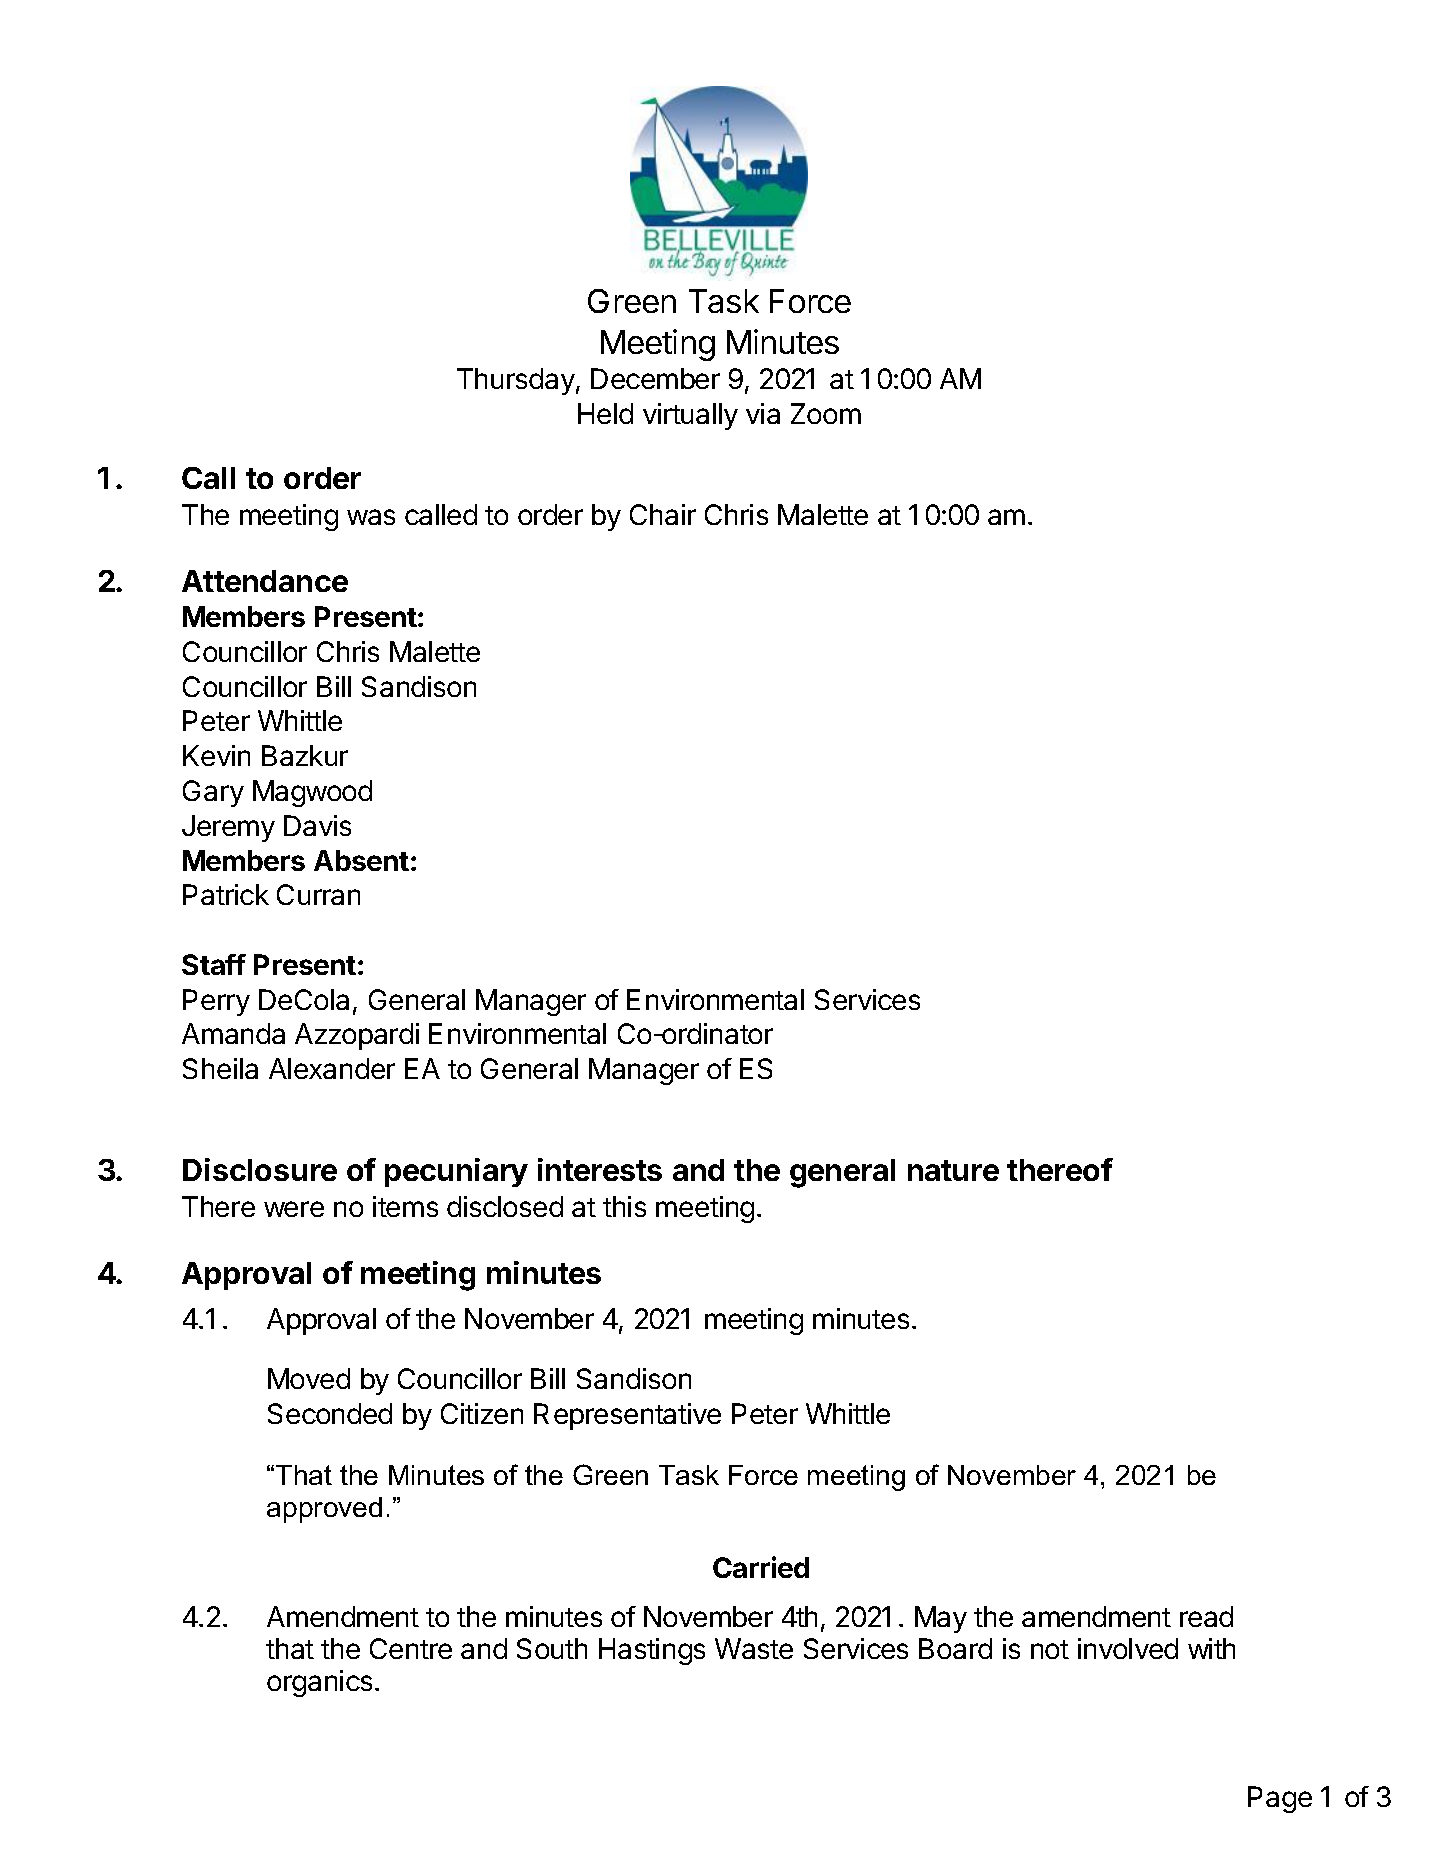  I want to click on Attendance, so click(265, 581).
